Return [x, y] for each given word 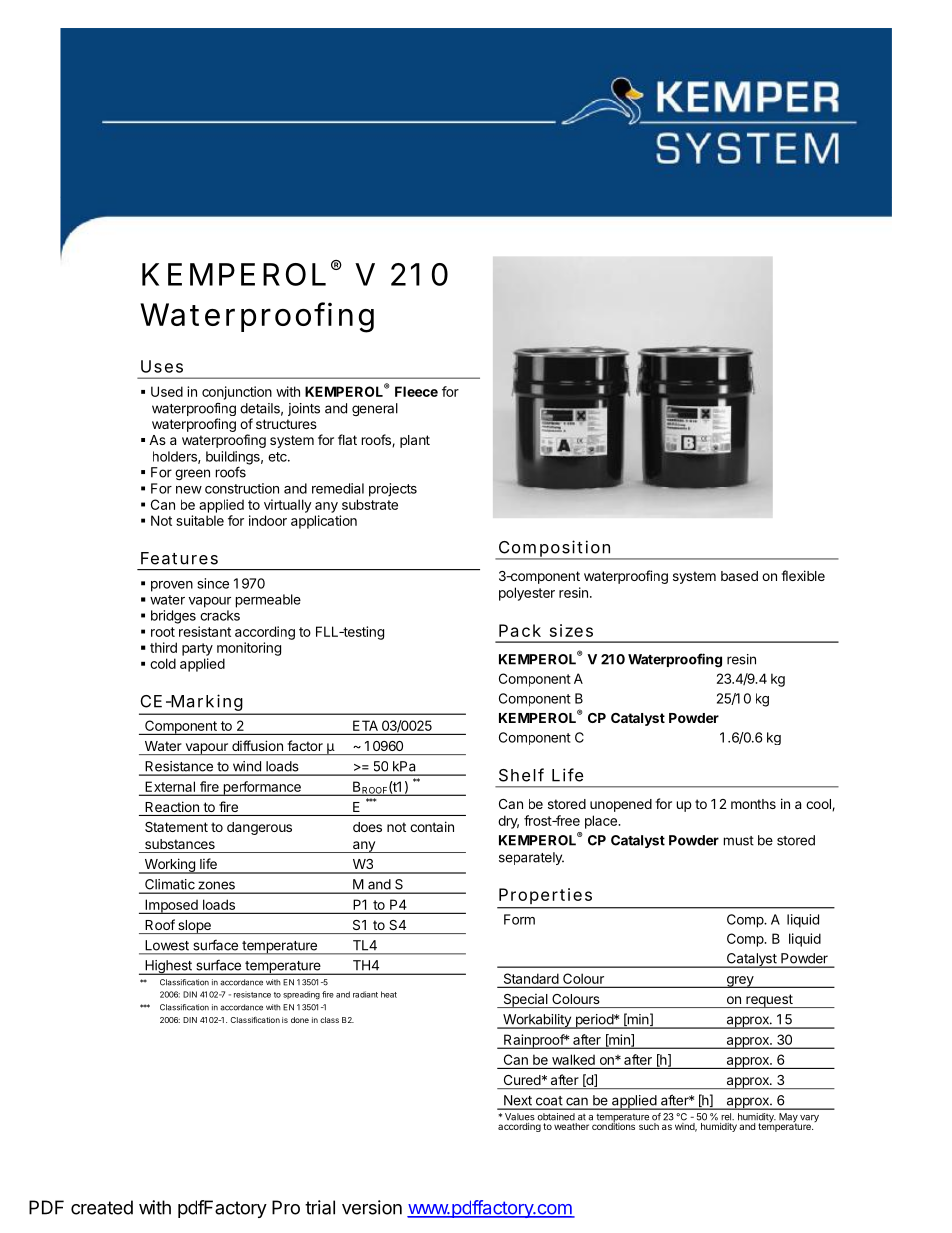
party [197, 649]
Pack [520, 630]
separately [531, 858]
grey [740, 982]
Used [167, 391]
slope [194, 927]
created [102, 1207]
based [739, 576]
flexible [803, 575]
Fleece [416, 391]
